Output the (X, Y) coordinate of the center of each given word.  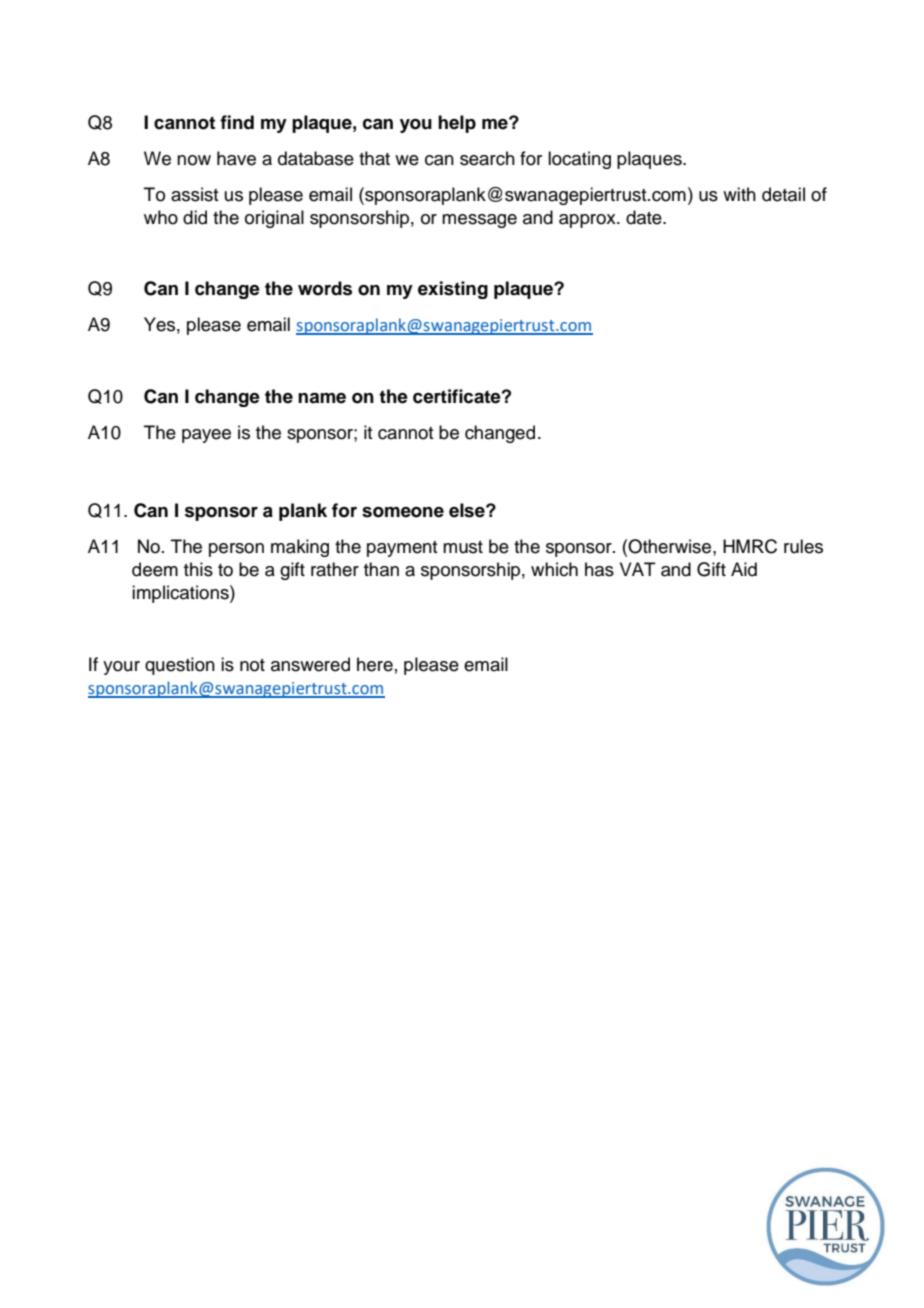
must (463, 547)
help (457, 124)
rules (803, 546)
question (180, 666)
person (236, 550)
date (645, 217)
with (739, 194)
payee (206, 436)
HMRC (750, 546)
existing (453, 290)
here (375, 664)
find (237, 122)
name (322, 398)
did (195, 217)
